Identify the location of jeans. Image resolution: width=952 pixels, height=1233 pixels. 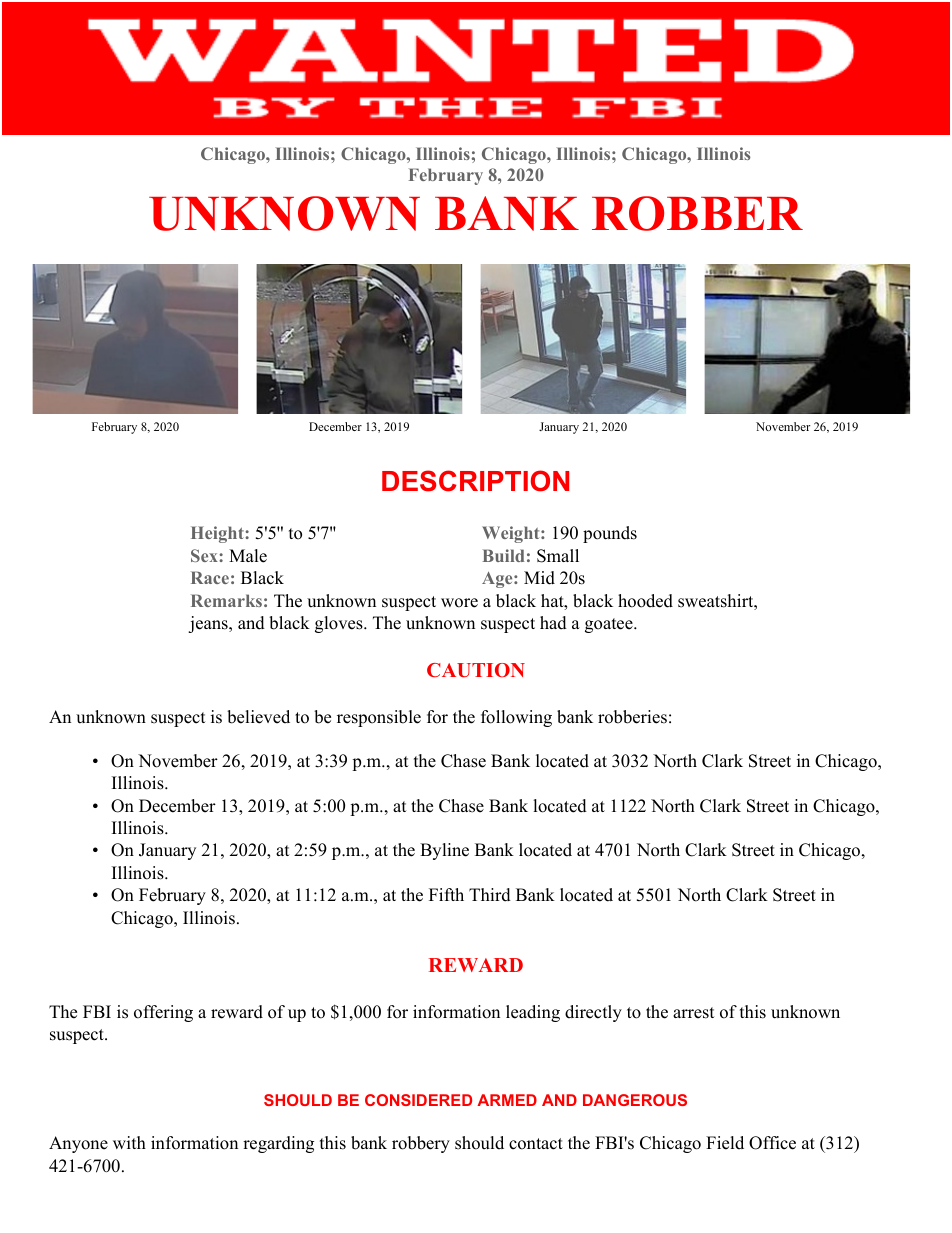
(209, 624).
